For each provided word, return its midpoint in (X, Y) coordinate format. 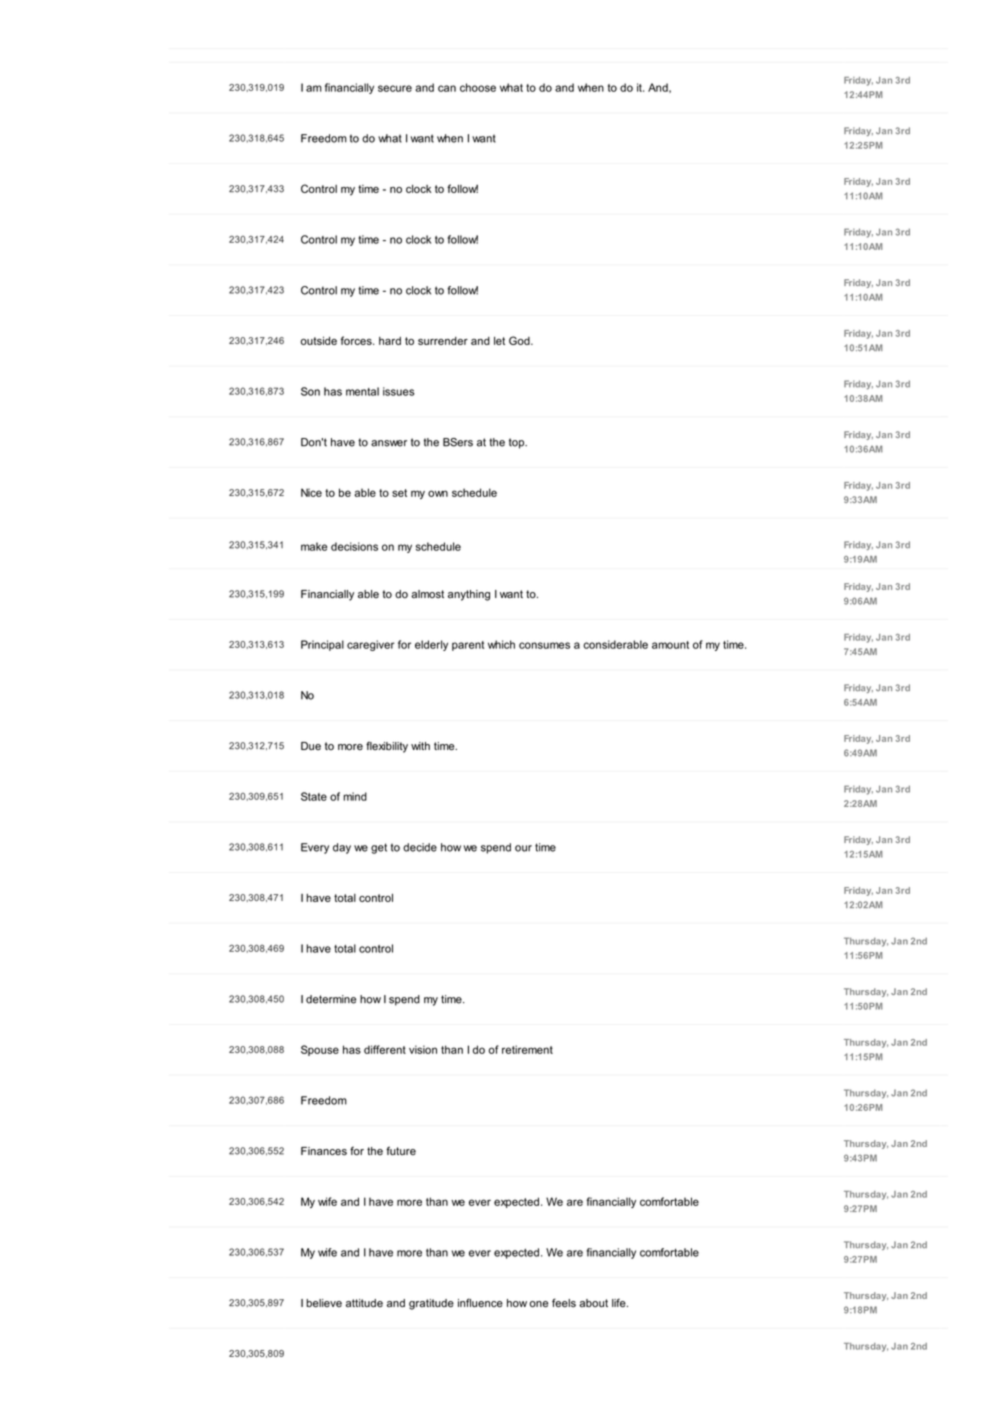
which (501, 644)
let (499, 341)
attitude (364, 1303)
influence (480, 1303)
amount (670, 645)
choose (478, 87)
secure (395, 88)
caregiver (371, 645)
